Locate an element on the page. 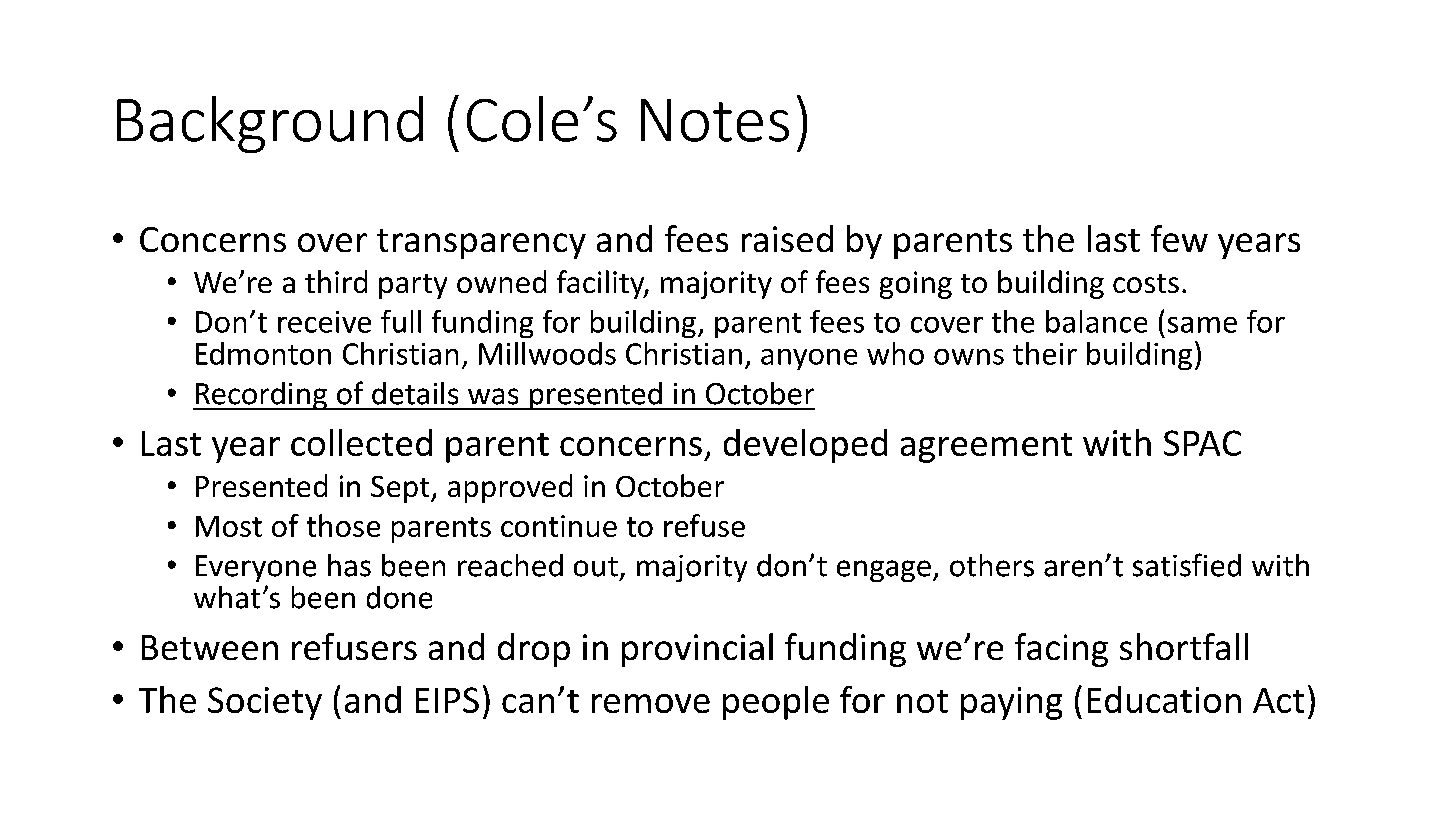 This image has height=819, width=1456. has is located at coordinates (349, 565).
